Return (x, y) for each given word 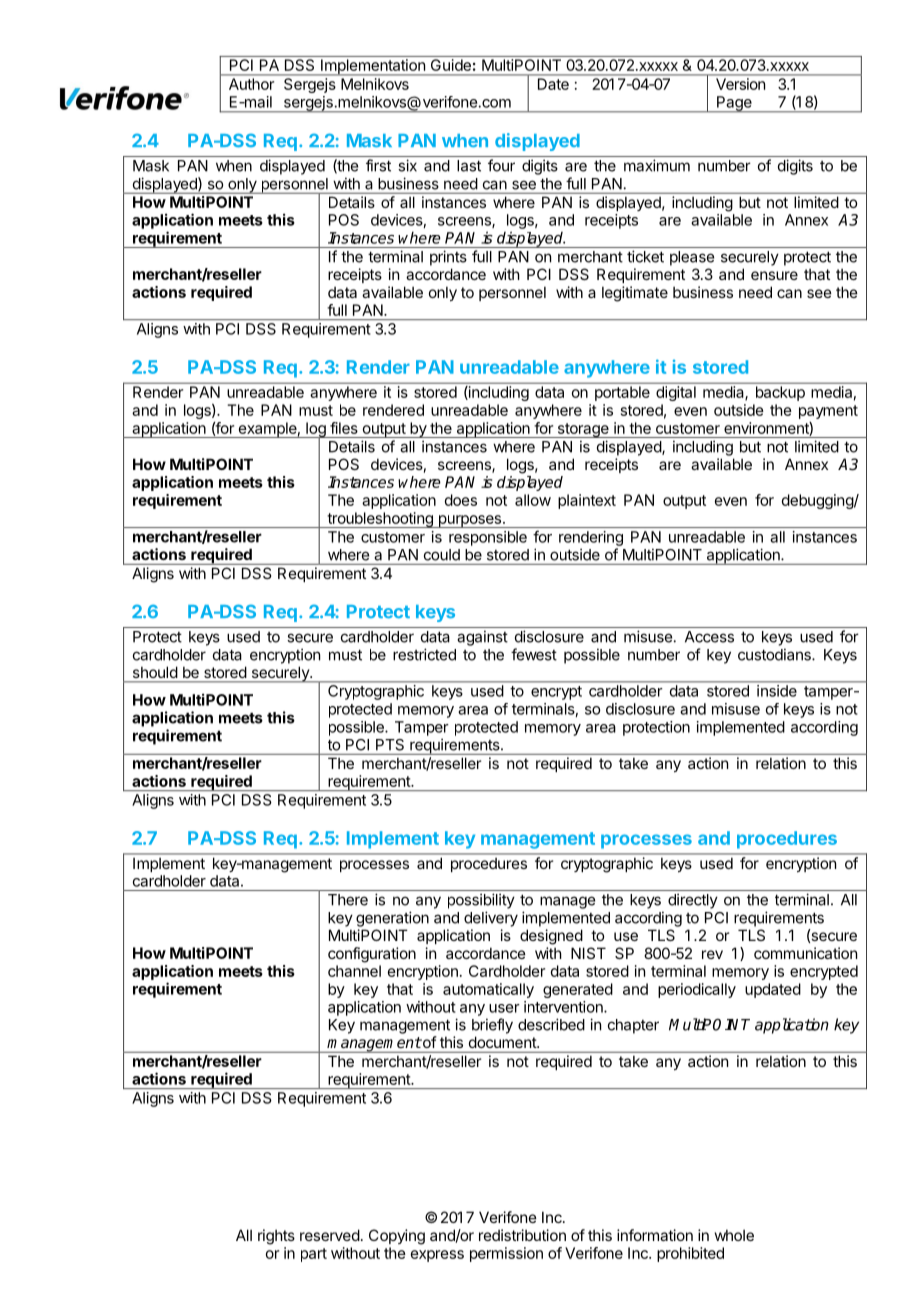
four (501, 165)
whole (734, 1235)
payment (828, 412)
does (461, 500)
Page (734, 104)
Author (251, 84)
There (348, 900)
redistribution (522, 1235)
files (344, 428)
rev (712, 954)
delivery (491, 919)
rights (276, 1237)
